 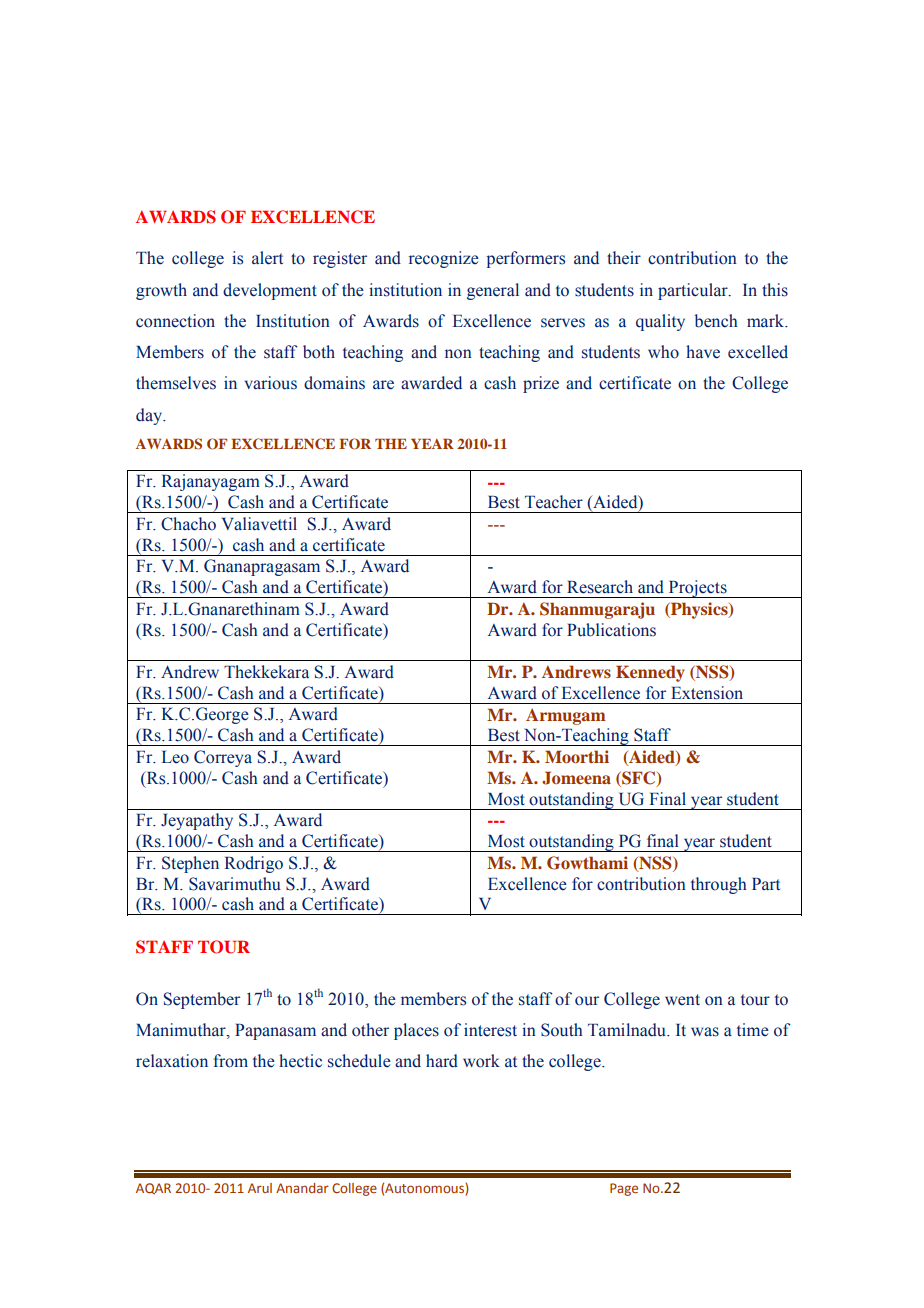 What do you see at coordinates (254, 864) in the document?
I see `Rodrigo` at bounding box center [254, 864].
